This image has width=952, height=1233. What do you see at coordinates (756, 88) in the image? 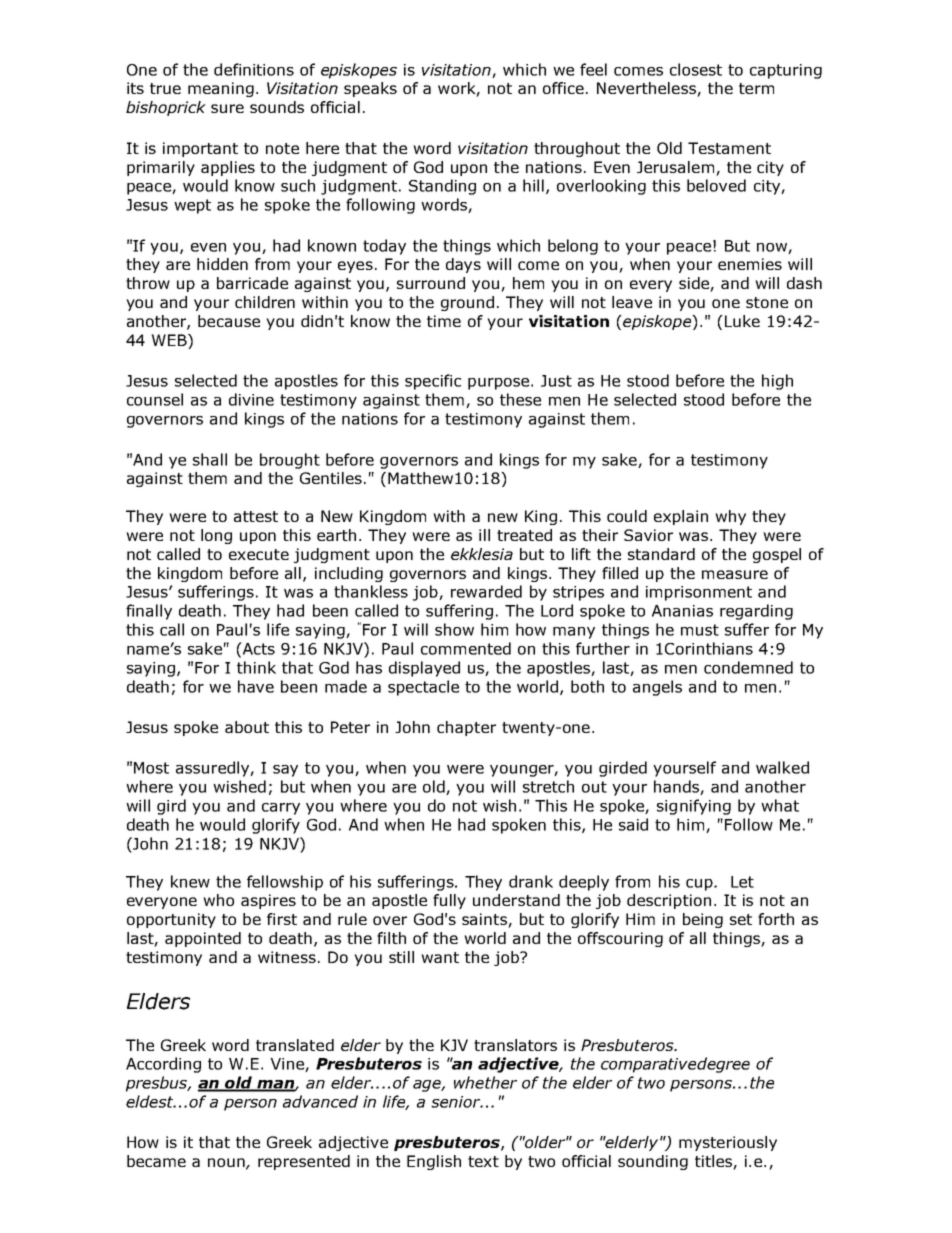
I see `term` at bounding box center [756, 88].
